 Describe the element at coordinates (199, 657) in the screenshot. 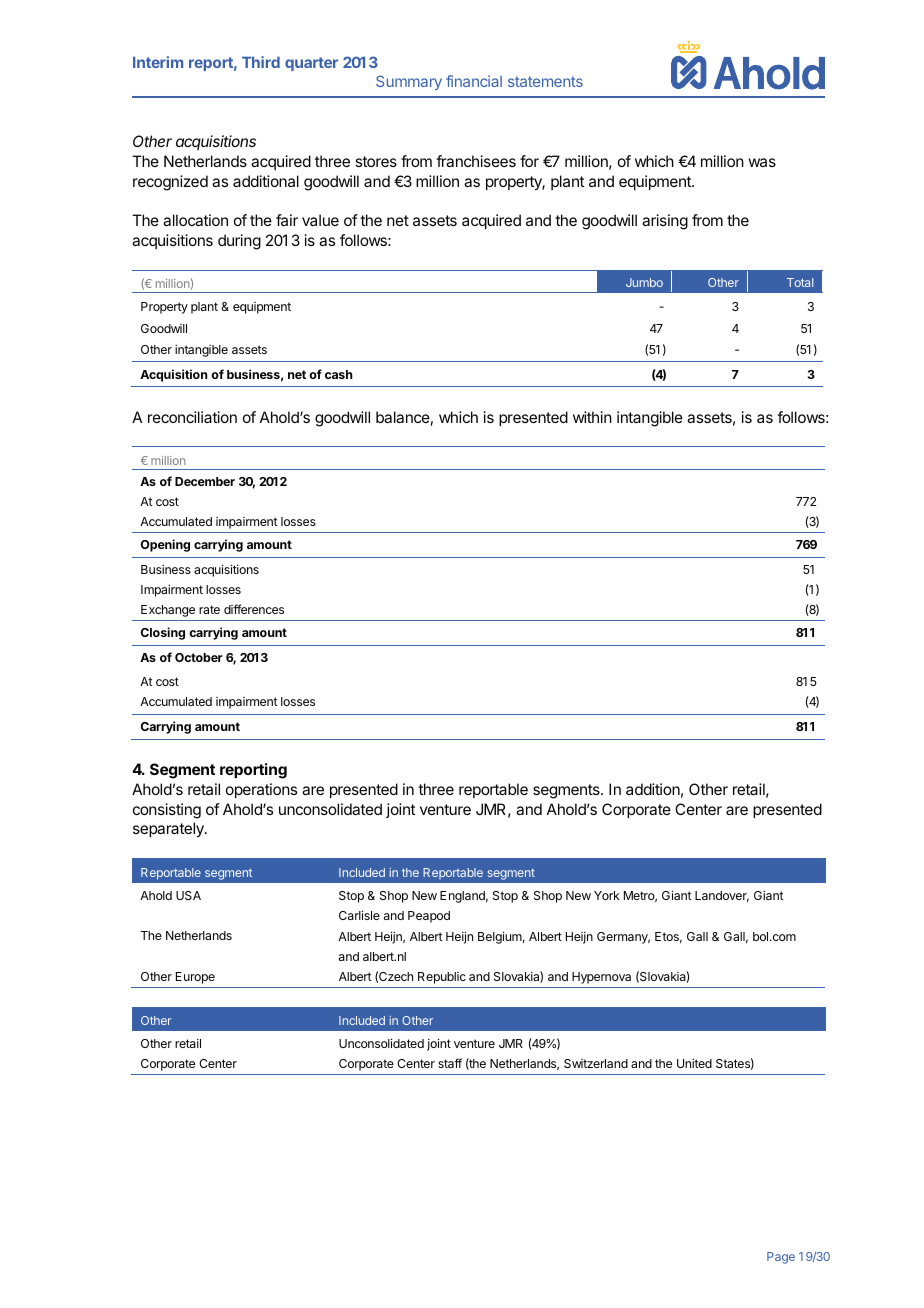

I see `October` at that location.
